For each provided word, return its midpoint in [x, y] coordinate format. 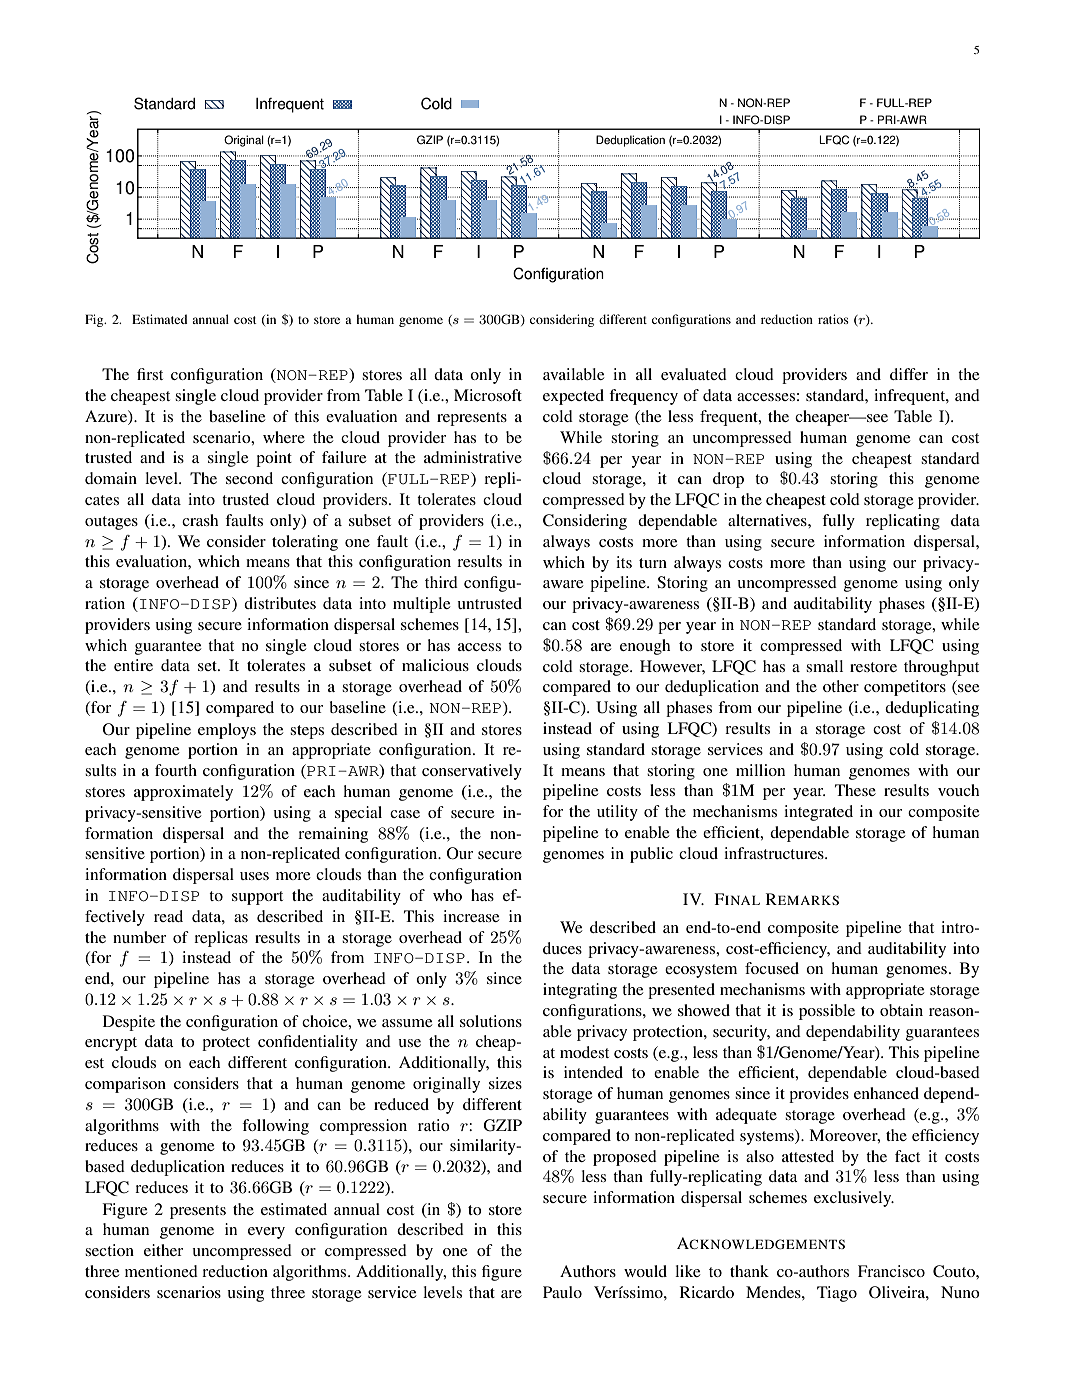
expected [573, 397]
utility [617, 813]
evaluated [694, 374]
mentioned [161, 1271]
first [150, 374]
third [441, 582]
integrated [818, 813]
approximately [183, 793]
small [824, 666]
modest [584, 1052]
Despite [129, 1023]
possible [827, 1012]
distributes [280, 603]
